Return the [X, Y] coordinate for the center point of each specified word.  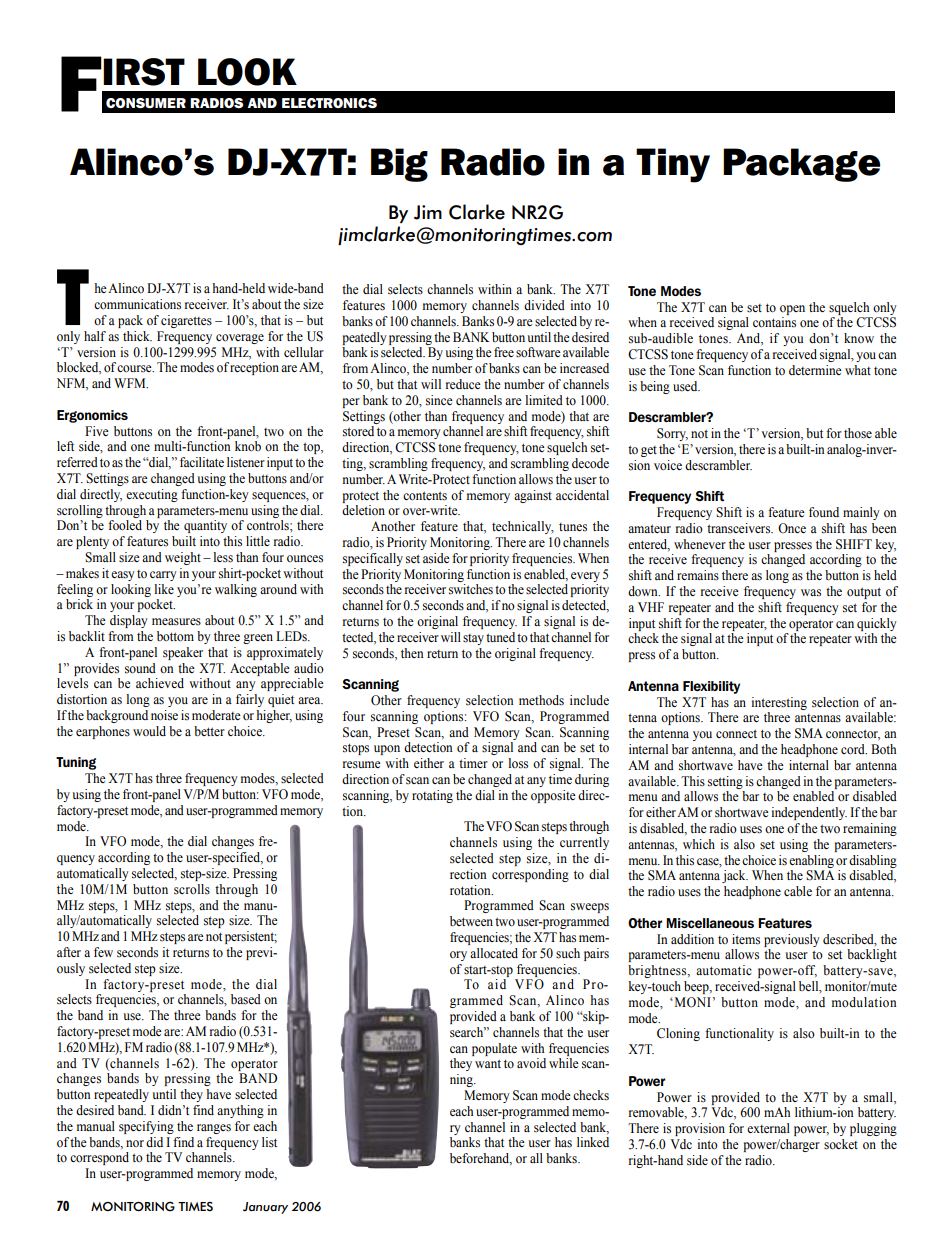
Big [399, 165]
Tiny [673, 165]
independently [809, 813]
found [824, 512]
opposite [553, 796]
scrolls [192, 889]
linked [593, 1142]
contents [425, 496]
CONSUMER [146, 103]
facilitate [202, 462]
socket [841, 1144]
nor [135, 1143]
